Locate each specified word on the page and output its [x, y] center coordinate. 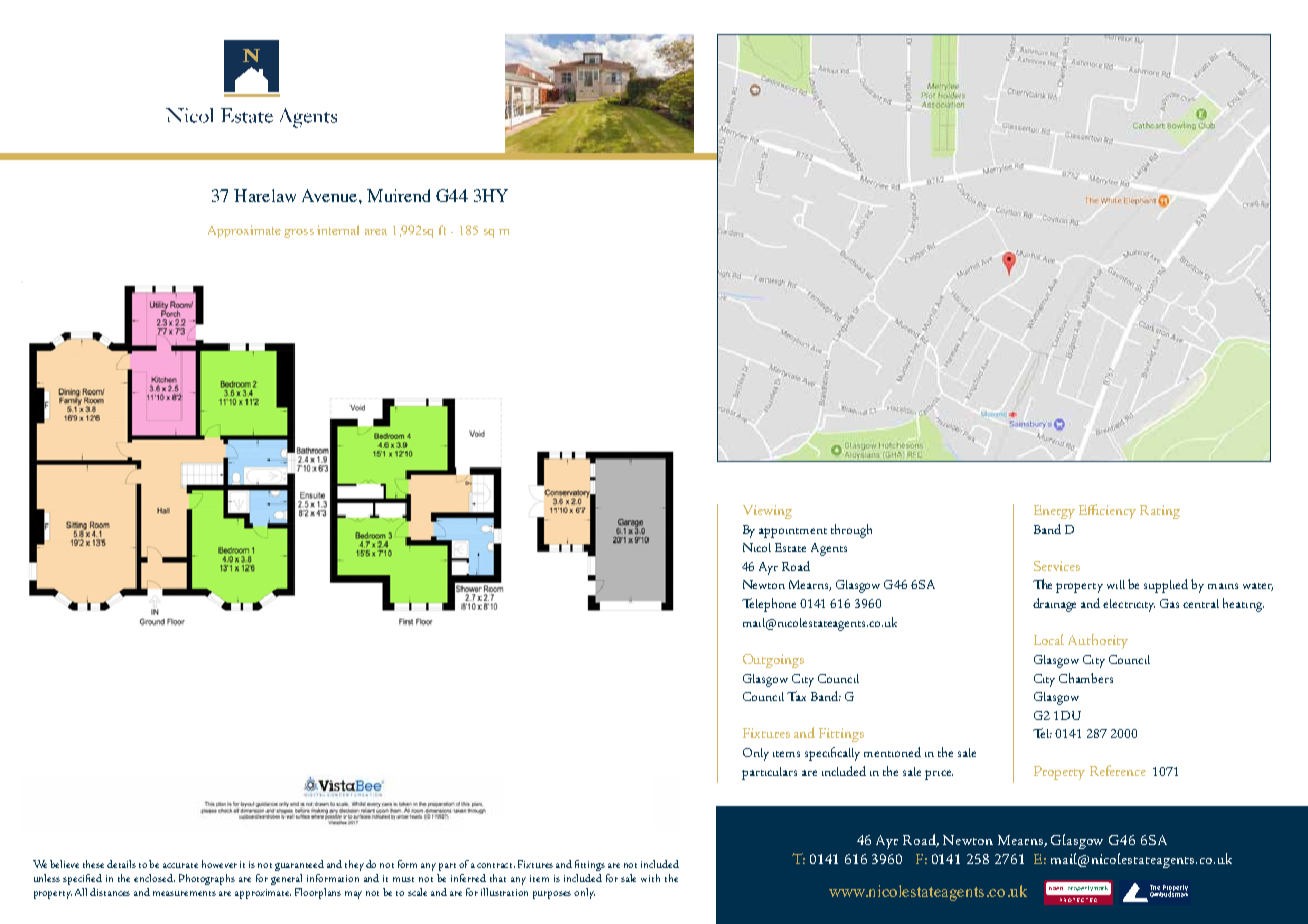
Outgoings [773, 661]
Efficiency [1107, 511]
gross [299, 233]
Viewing [767, 512]
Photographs [207, 879]
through [851, 531]
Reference [1118, 770]
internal [338, 230]
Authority [1098, 641]
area [376, 232]
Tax [796, 696]
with [650, 878]
